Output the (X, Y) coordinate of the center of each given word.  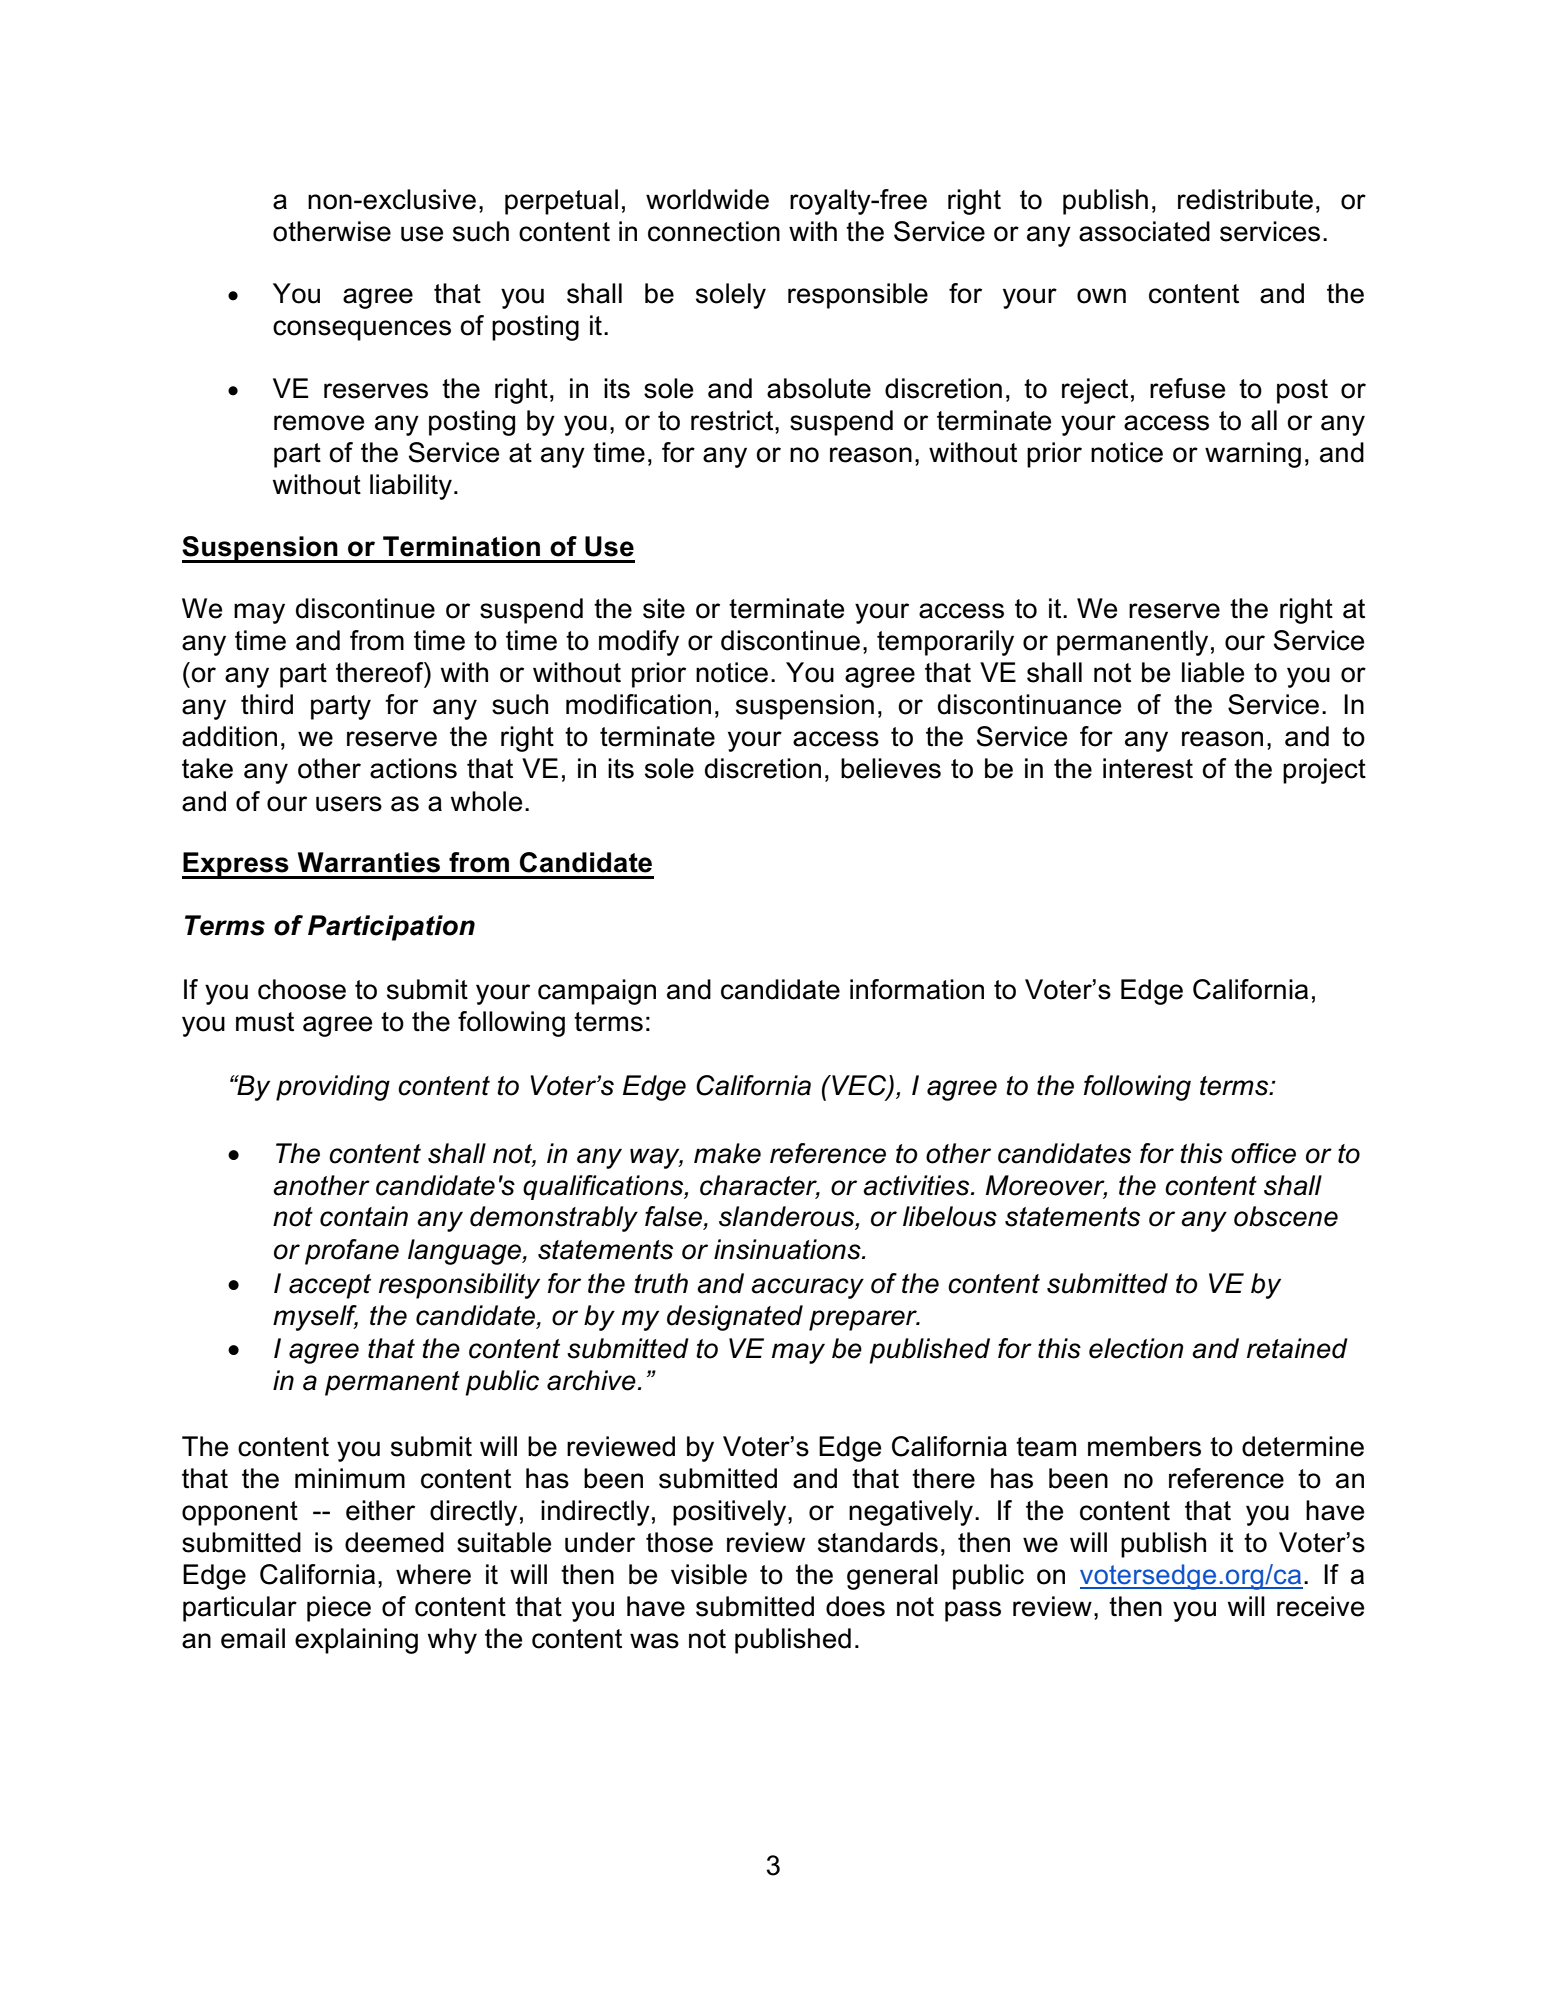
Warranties (369, 862)
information (917, 989)
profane (352, 1252)
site (664, 608)
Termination (461, 546)
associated (1144, 231)
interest (1148, 768)
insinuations (788, 1249)
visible (709, 1574)
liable (1213, 672)
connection (714, 231)
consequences (362, 330)
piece (339, 1609)
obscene (1286, 1216)
